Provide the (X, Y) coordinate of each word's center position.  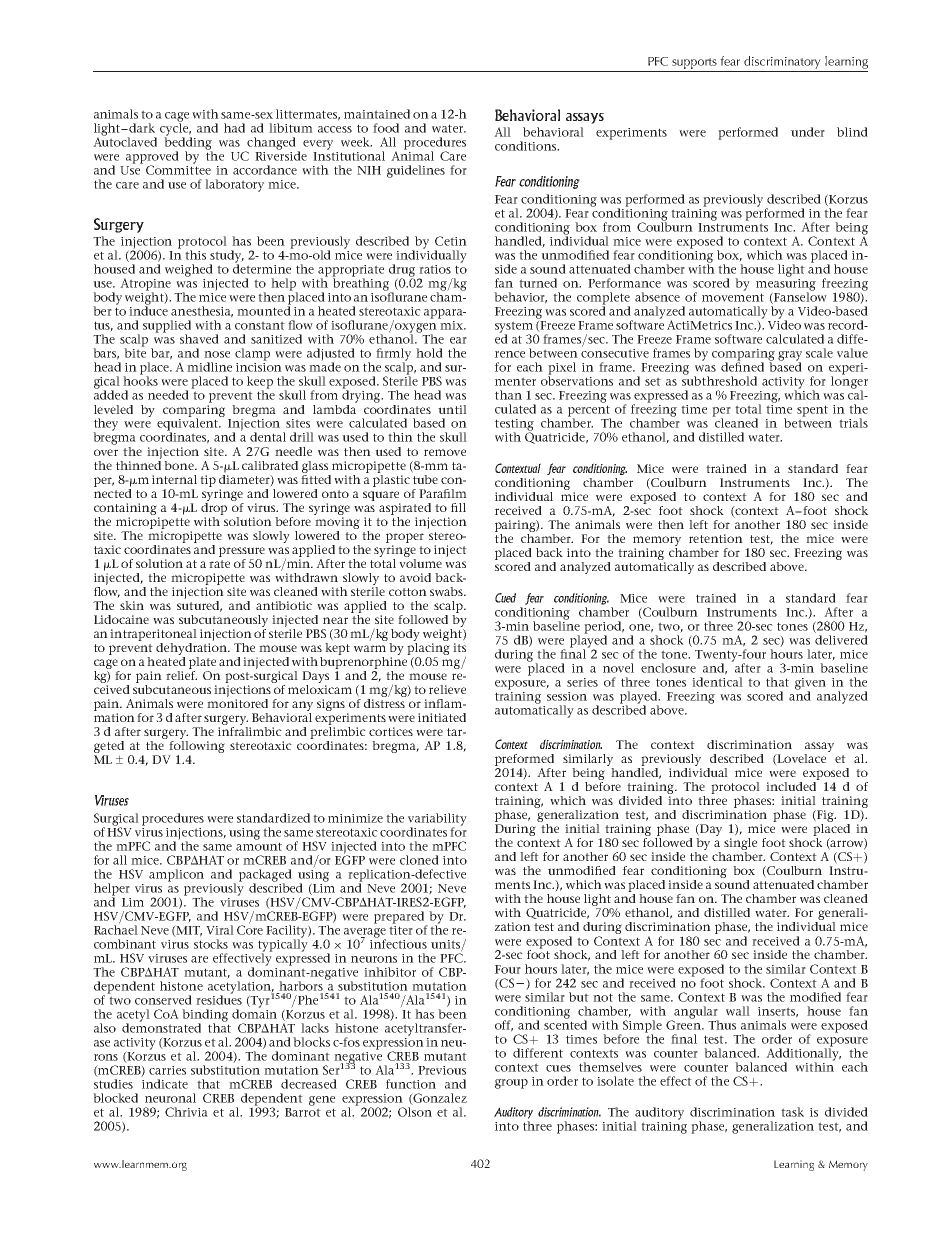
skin (132, 605)
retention (716, 538)
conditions (527, 146)
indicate (165, 1084)
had (234, 128)
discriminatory (782, 62)
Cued (505, 598)
